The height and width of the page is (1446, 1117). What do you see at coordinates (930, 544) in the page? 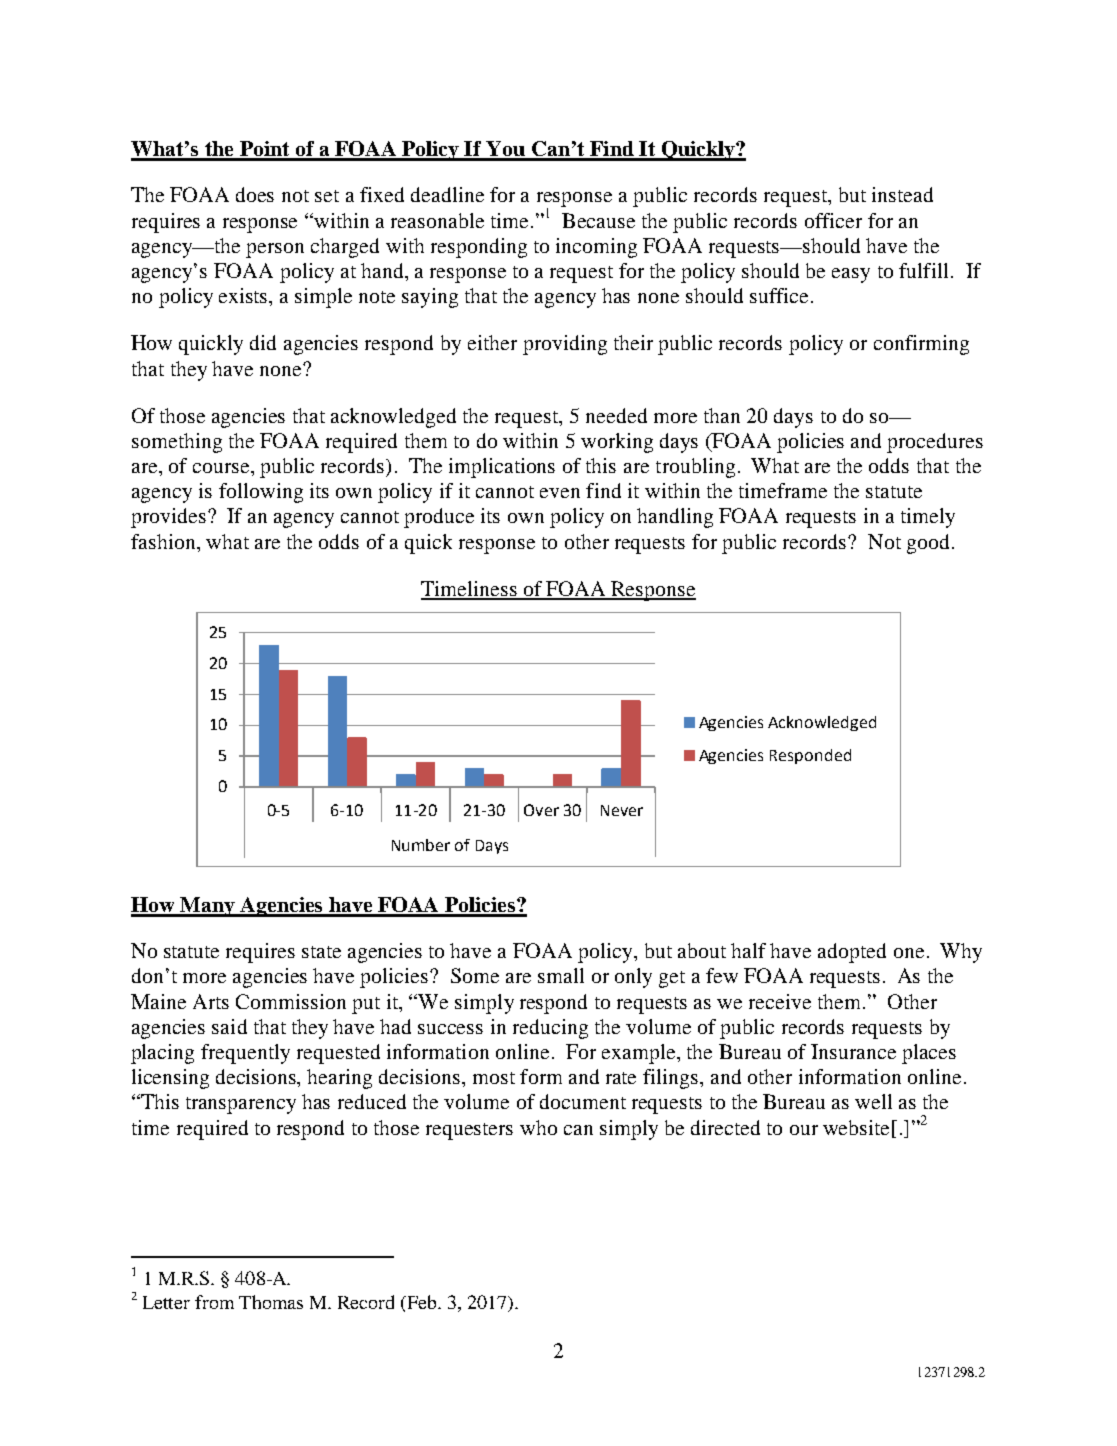
I see `good` at bounding box center [930, 544].
